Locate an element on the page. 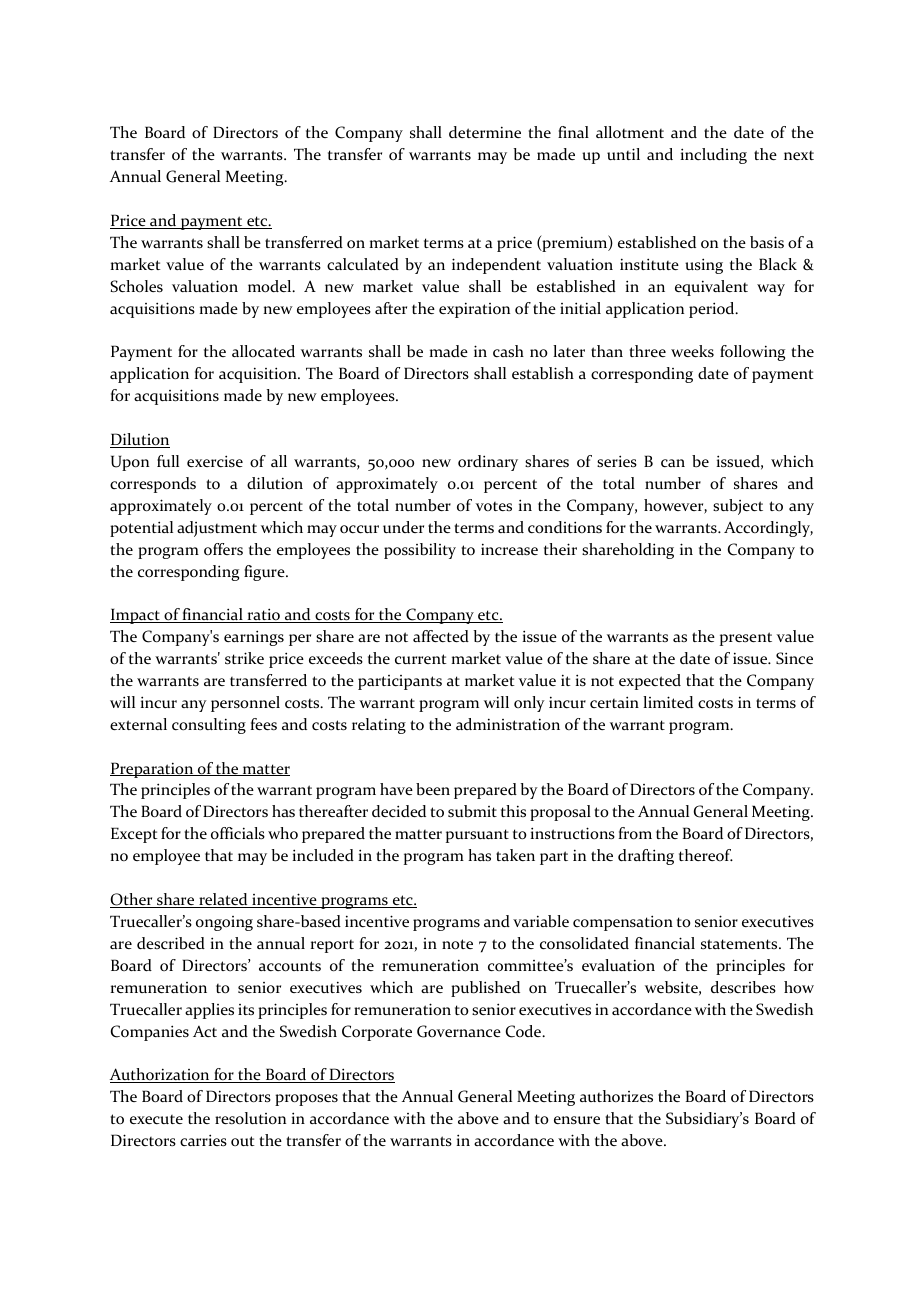 The image size is (924, 1308). including is located at coordinates (713, 156).
